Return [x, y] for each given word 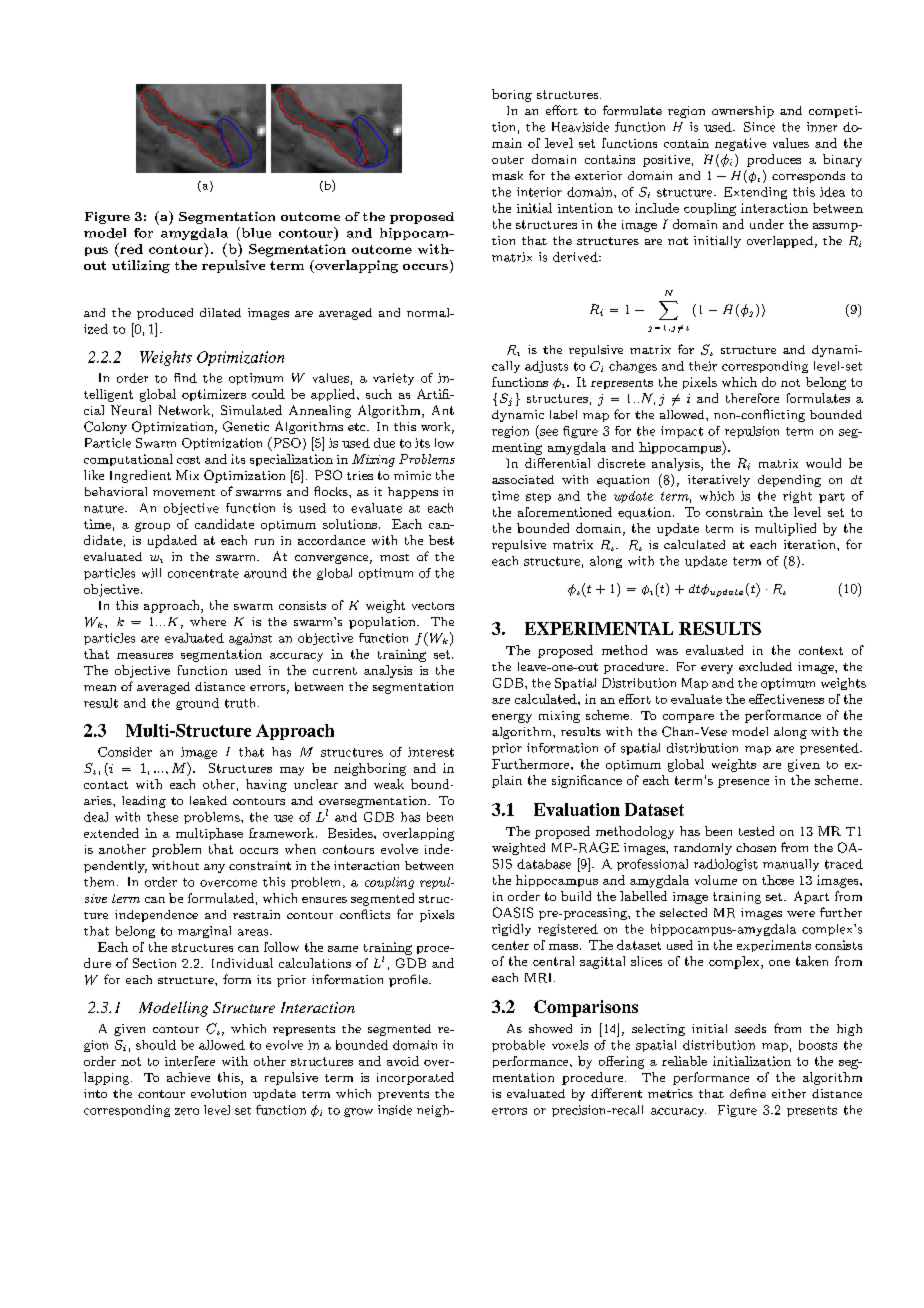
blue [255, 232]
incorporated [415, 1078]
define [748, 1093]
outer [508, 160]
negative [740, 144]
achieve [188, 1077]
